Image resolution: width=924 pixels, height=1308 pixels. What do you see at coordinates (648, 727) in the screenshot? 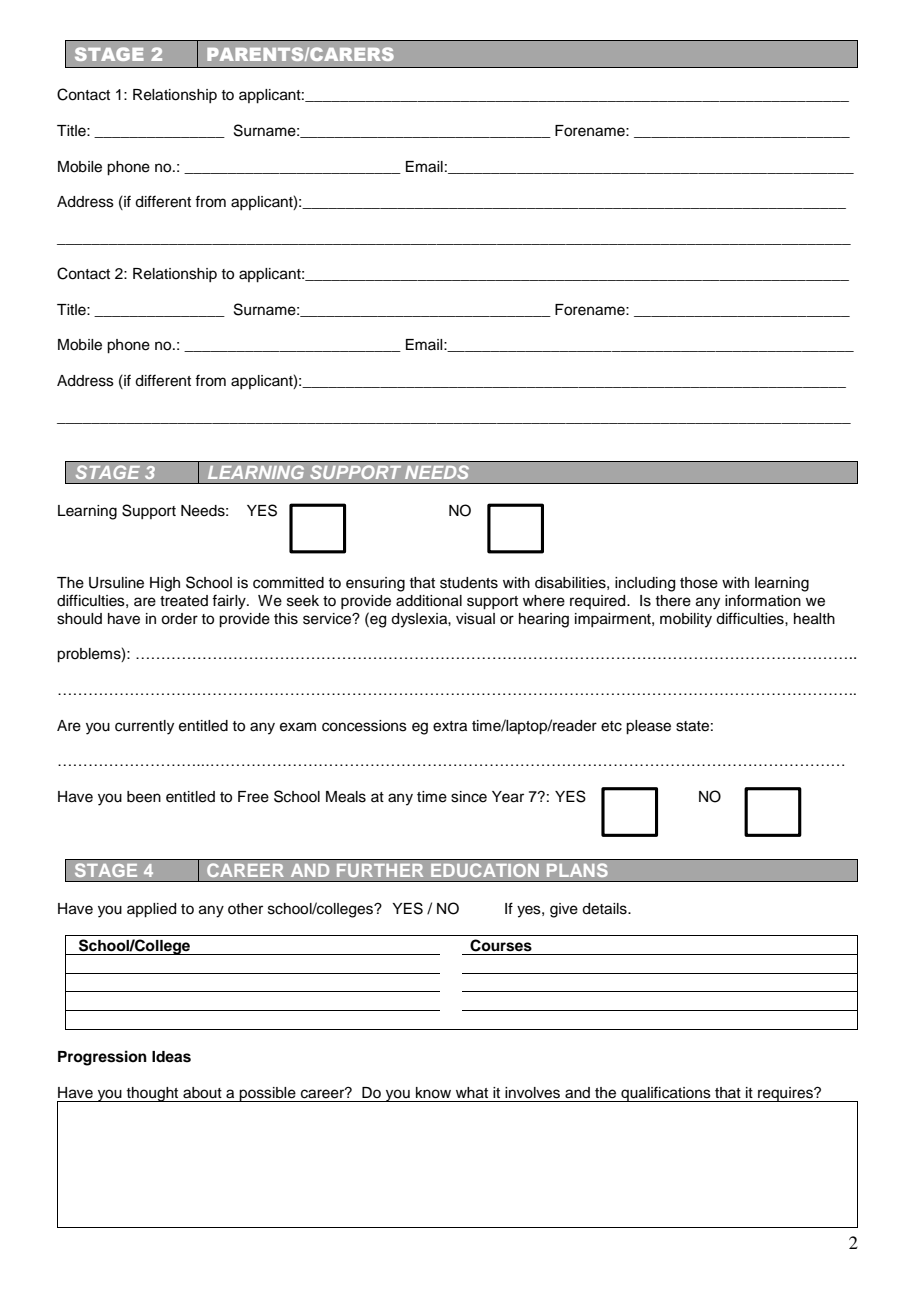
I see `please` at bounding box center [648, 727].
